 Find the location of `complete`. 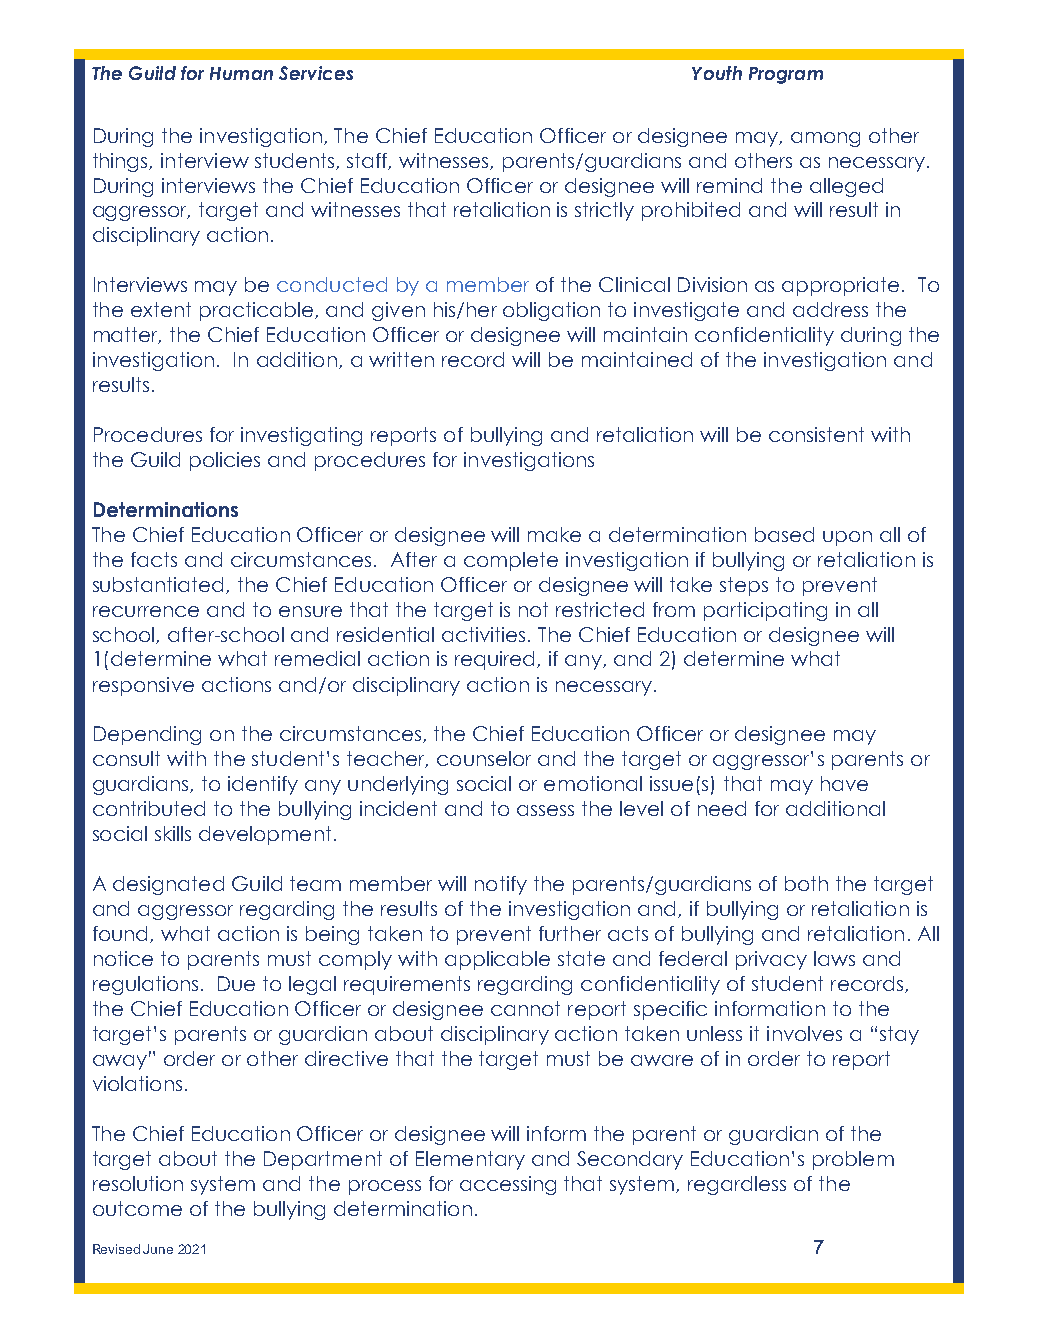

complete is located at coordinates (511, 561).
